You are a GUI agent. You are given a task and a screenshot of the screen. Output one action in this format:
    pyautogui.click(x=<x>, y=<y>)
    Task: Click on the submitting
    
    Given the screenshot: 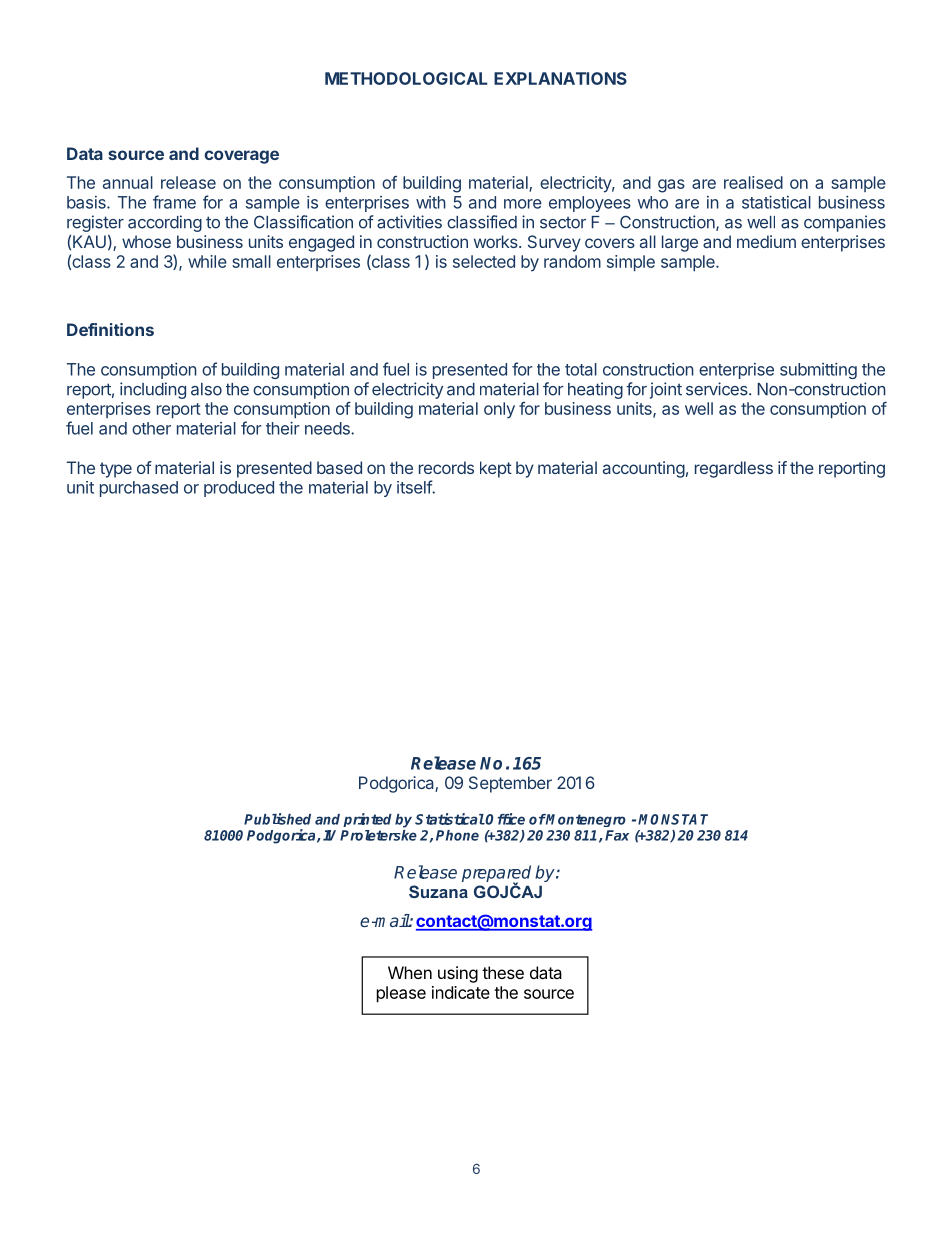 What is the action you would take?
    pyautogui.click(x=818, y=371)
